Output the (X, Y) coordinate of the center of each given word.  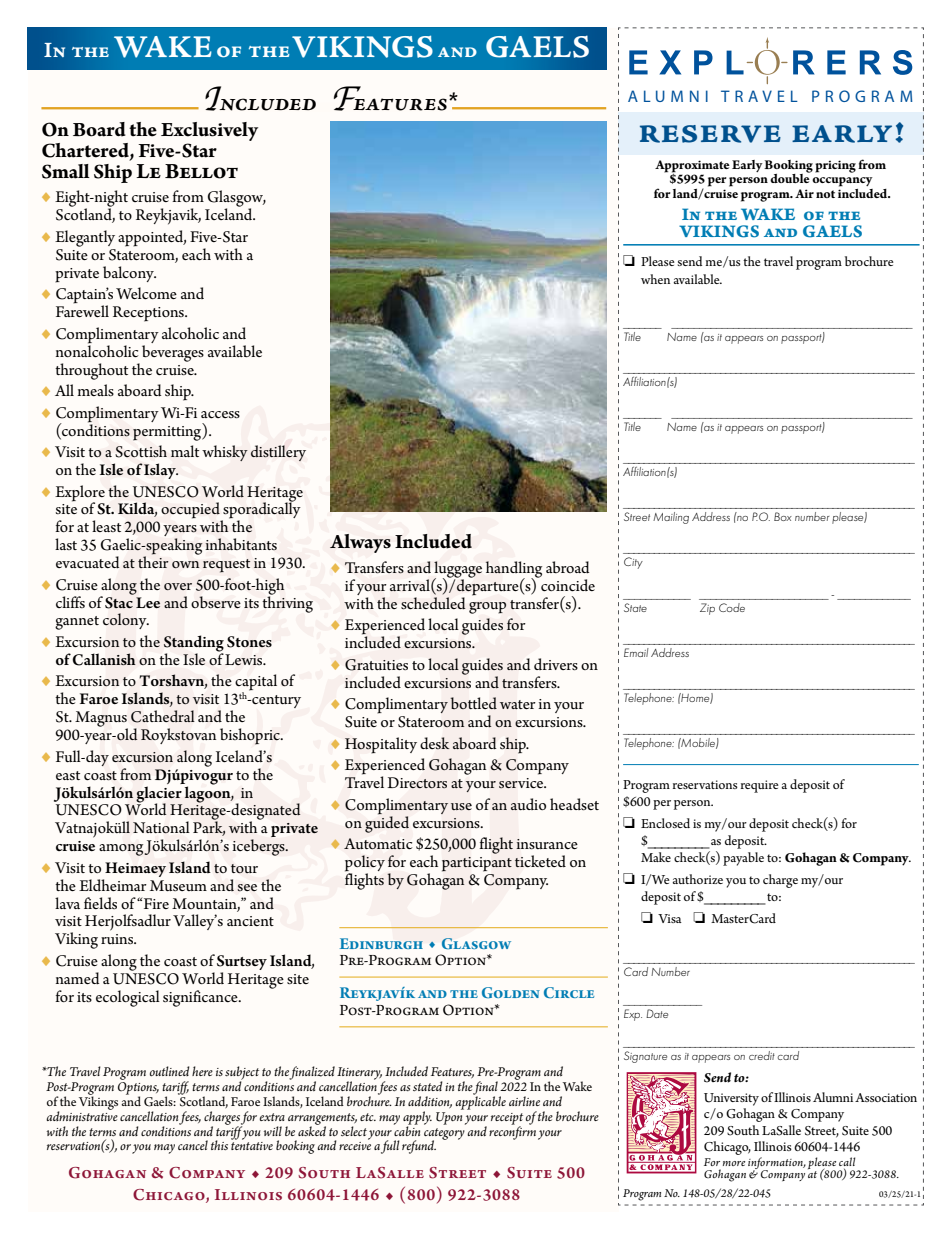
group (487, 608)
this (219, 1145)
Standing (194, 644)
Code (732, 607)
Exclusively (209, 131)
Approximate (692, 166)
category (444, 1135)
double (790, 177)
